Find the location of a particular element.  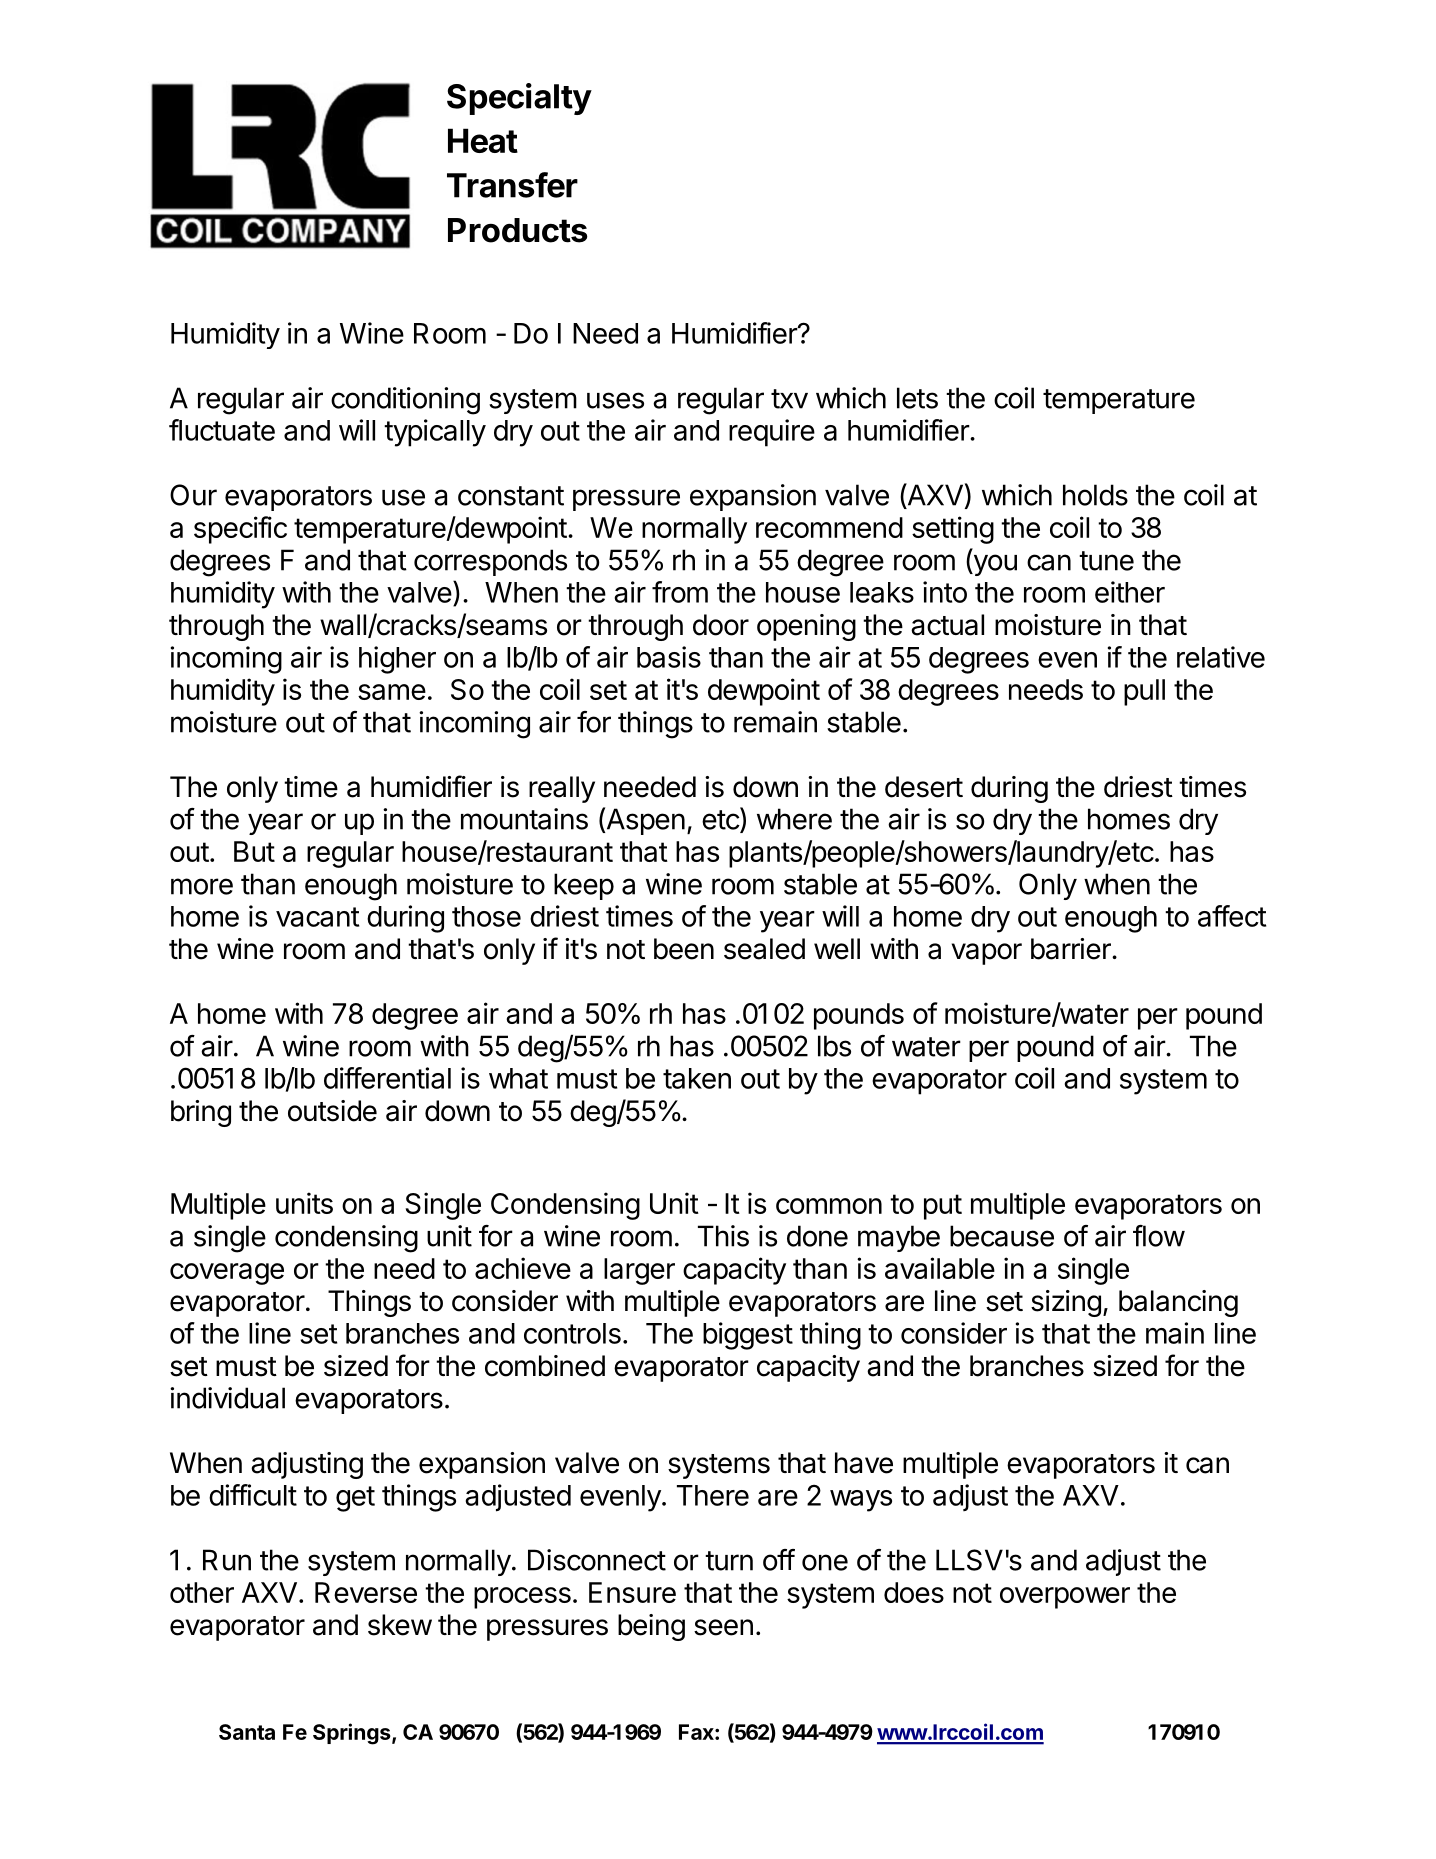

been is located at coordinates (684, 949).
